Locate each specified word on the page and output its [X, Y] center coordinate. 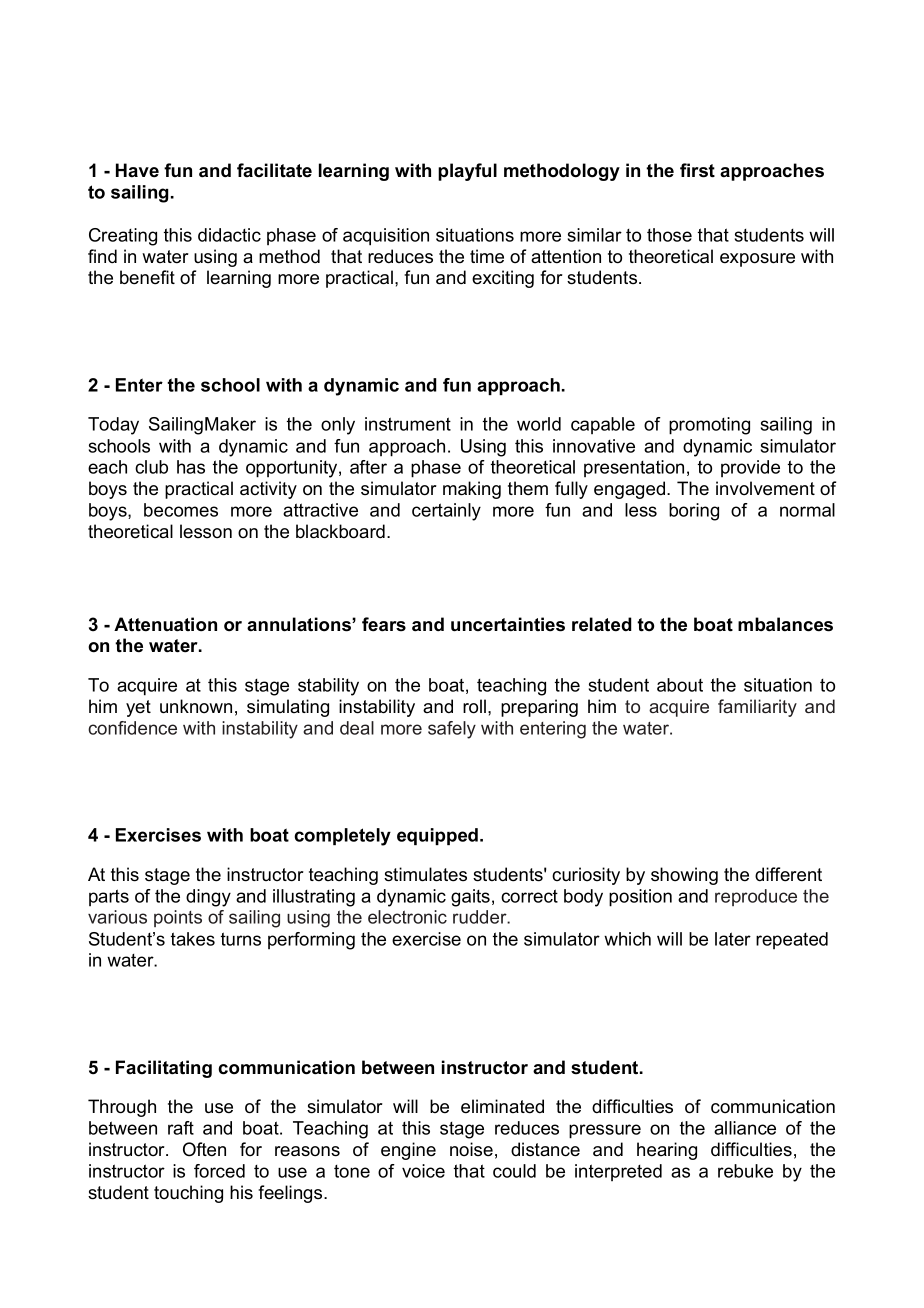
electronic [407, 917]
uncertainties [508, 624]
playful [467, 172]
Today [113, 426]
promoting [709, 426]
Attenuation [165, 624]
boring [694, 512]
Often [204, 1149]
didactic [229, 235]
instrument [408, 424]
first [697, 170]
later [733, 939]
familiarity [757, 708]
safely [452, 730]
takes [193, 939]
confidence [132, 728]
